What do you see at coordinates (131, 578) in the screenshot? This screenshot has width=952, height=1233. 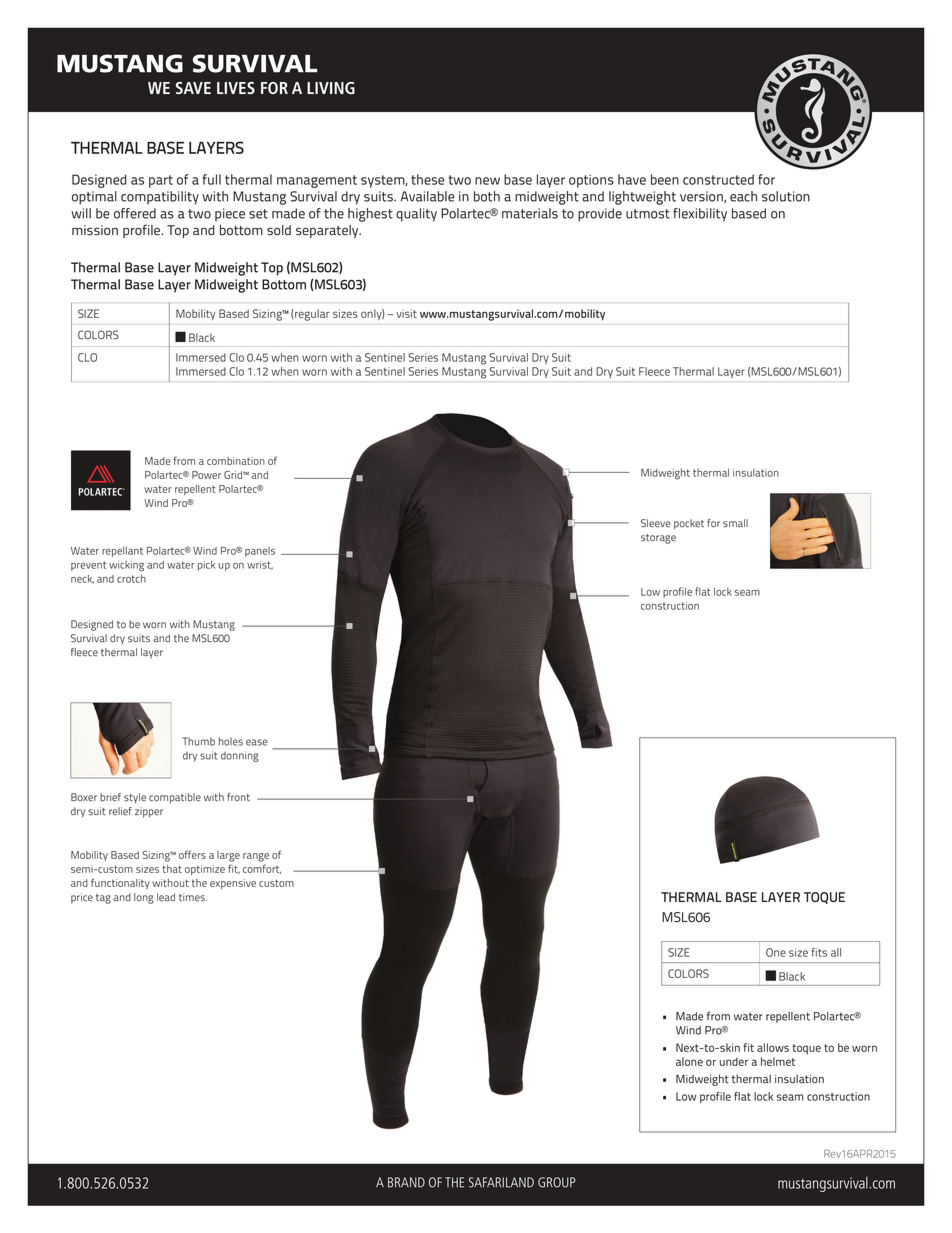 I see `crotch` at bounding box center [131, 578].
